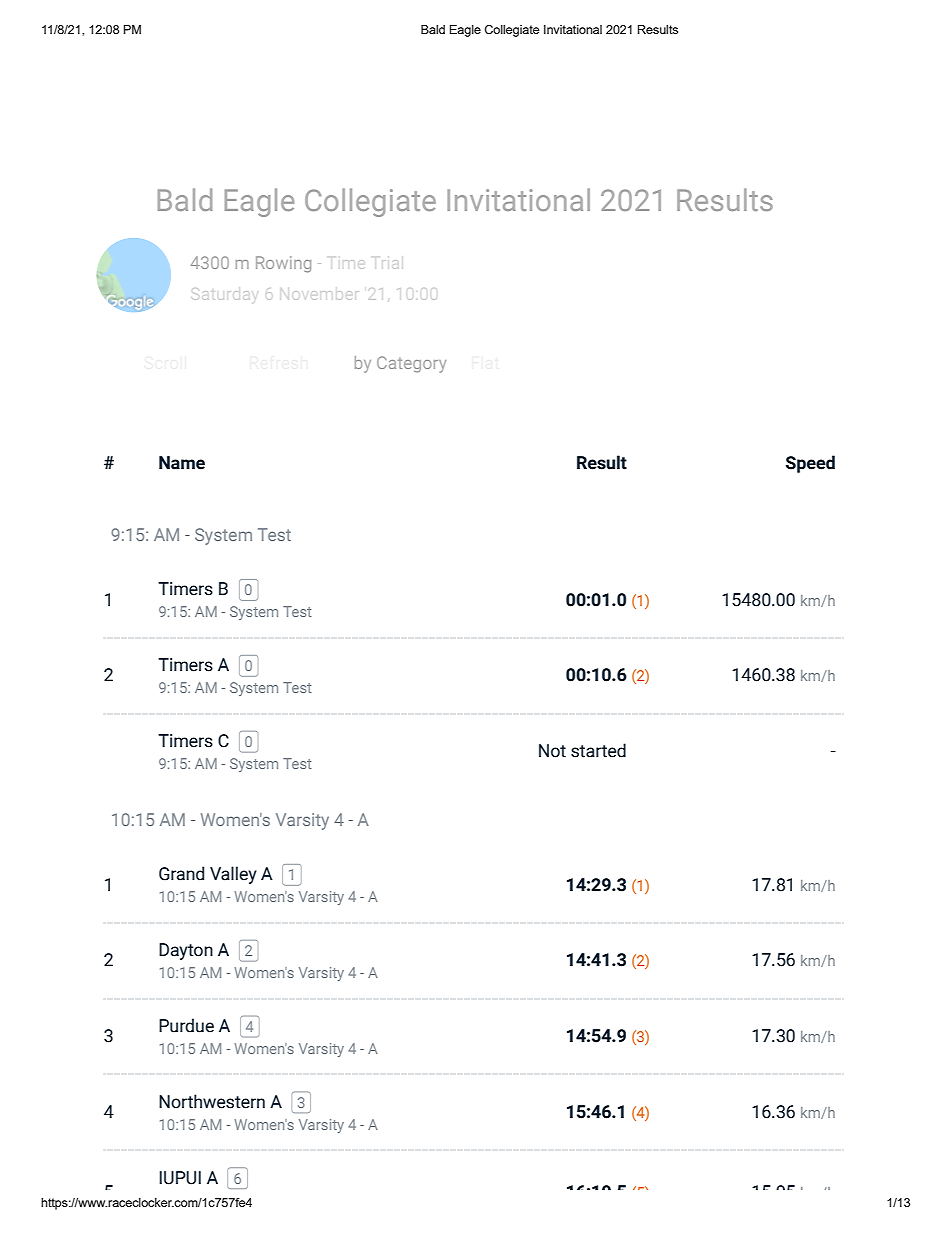 This screenshot has width=952, height=1233. I want to click on Speed, so click(810, 464).
